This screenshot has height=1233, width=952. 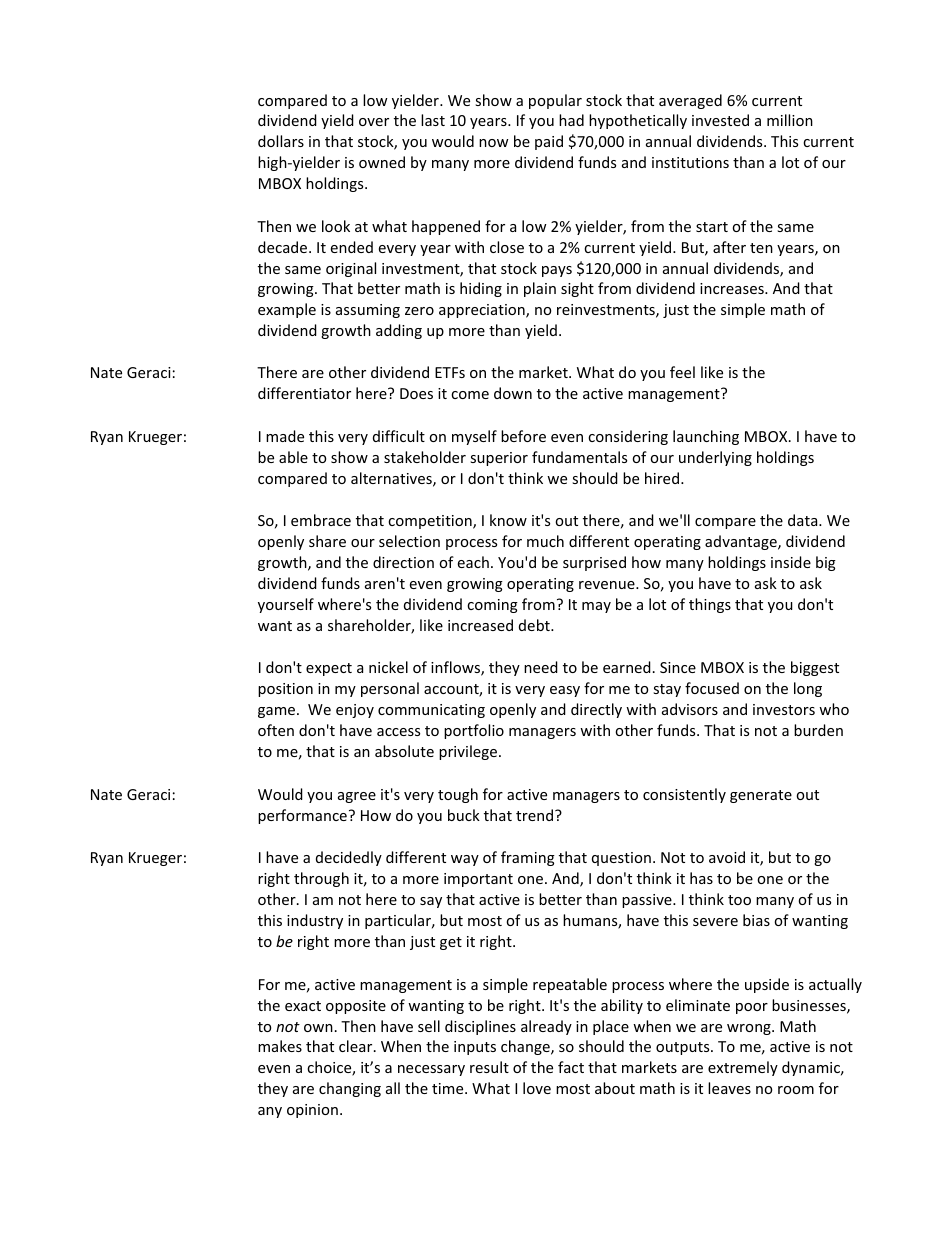 I want to click on agree, so click(x=357, y=797).
